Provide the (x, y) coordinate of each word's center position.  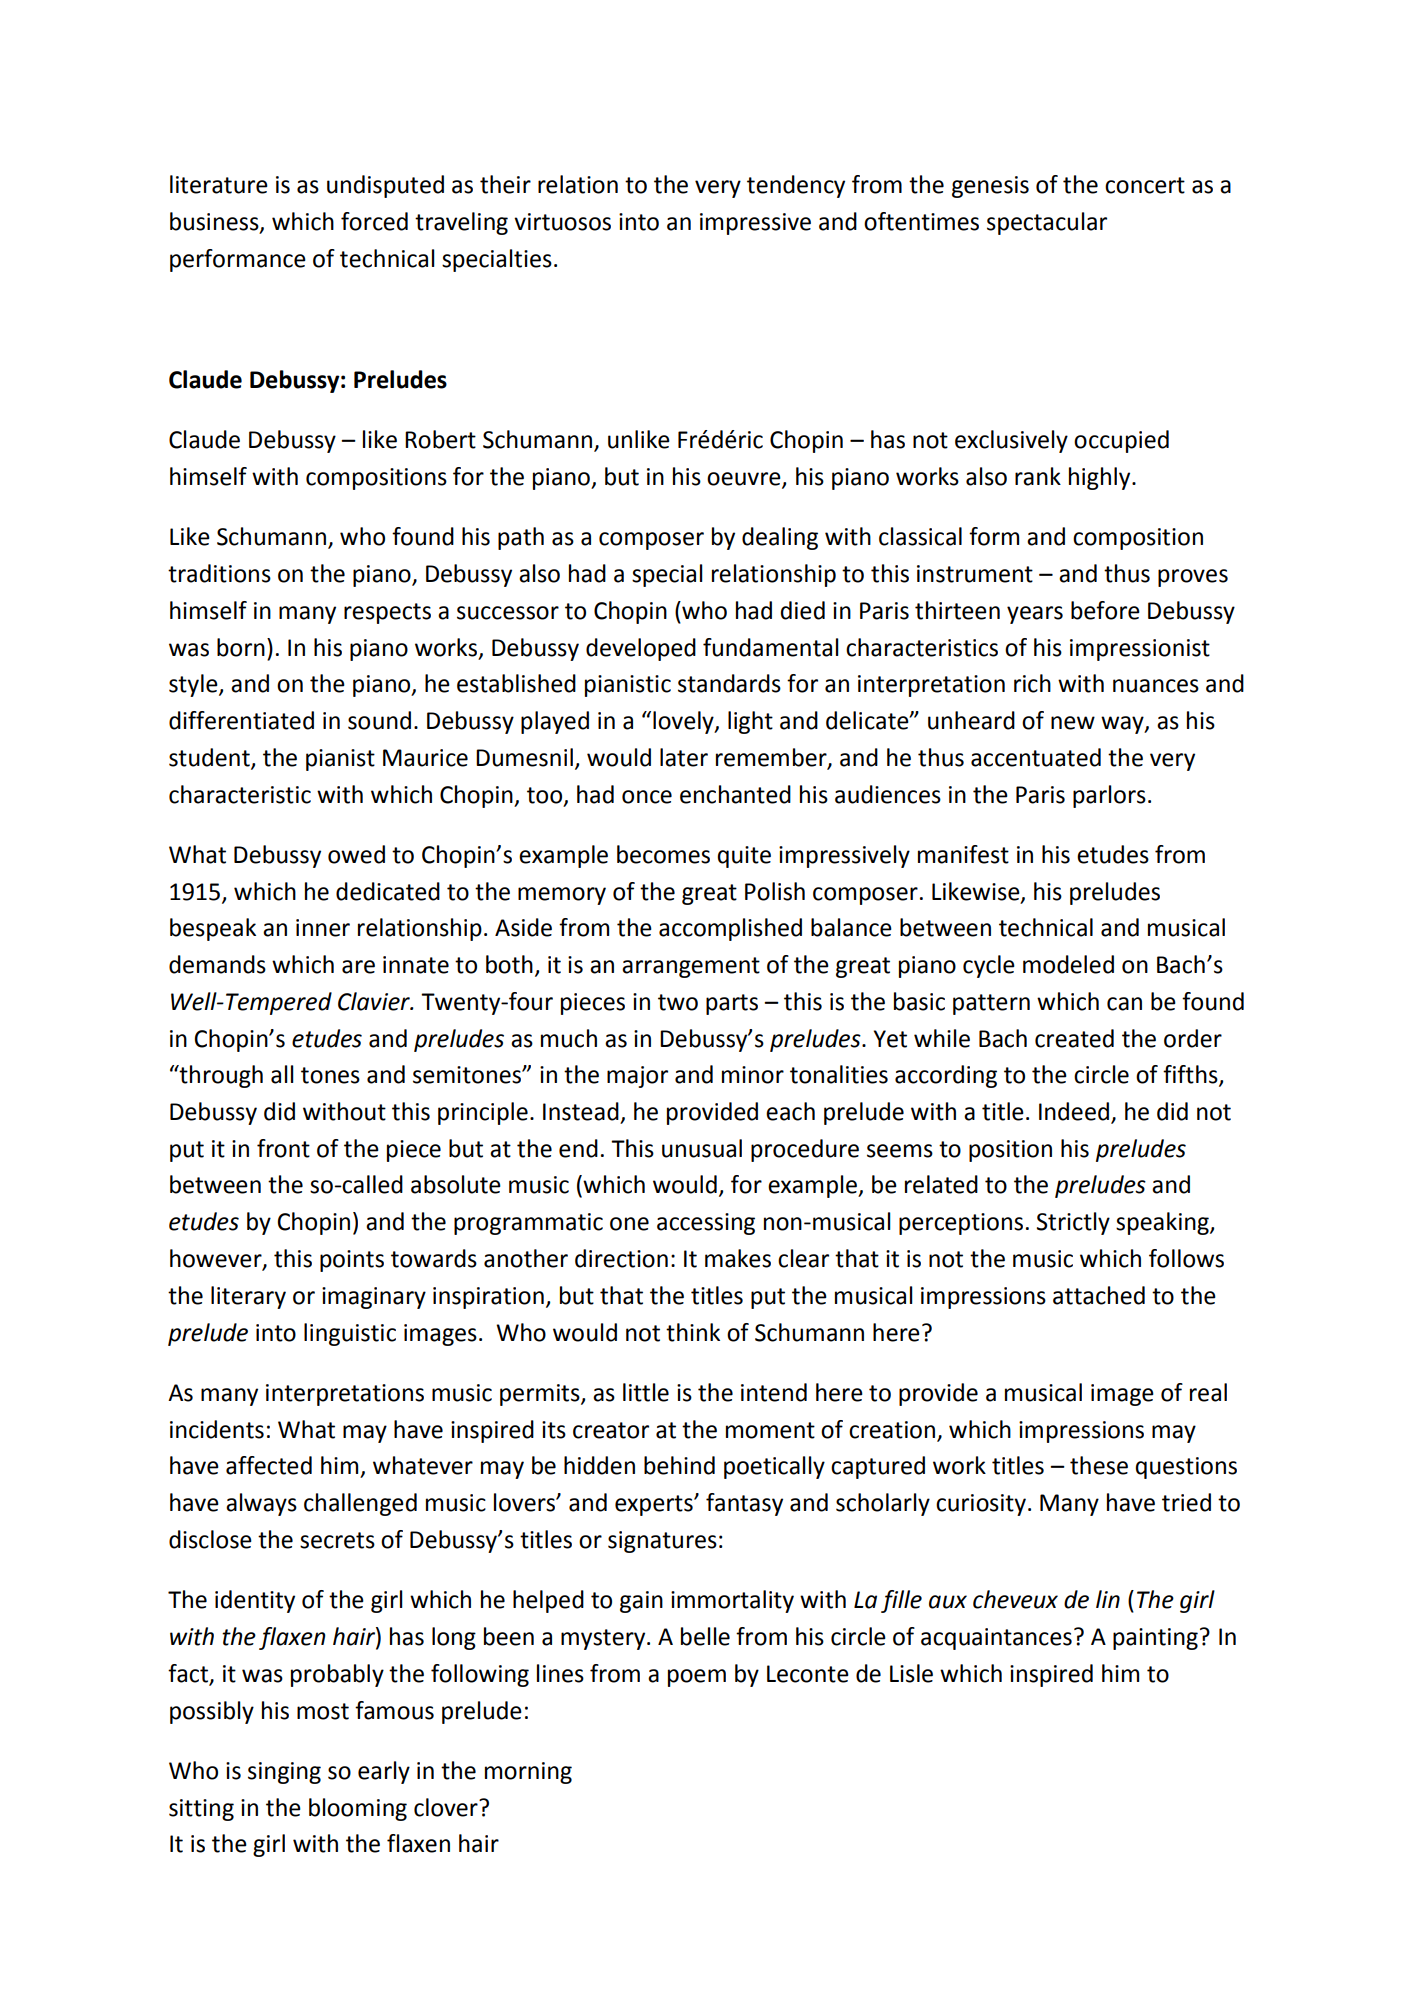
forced (374, 221)
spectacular (1047, 223)
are (358, 967)
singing (284, 1773)
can (1124, 1004)
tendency (796, 186)
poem (697, 1678)
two (678, 1002)
